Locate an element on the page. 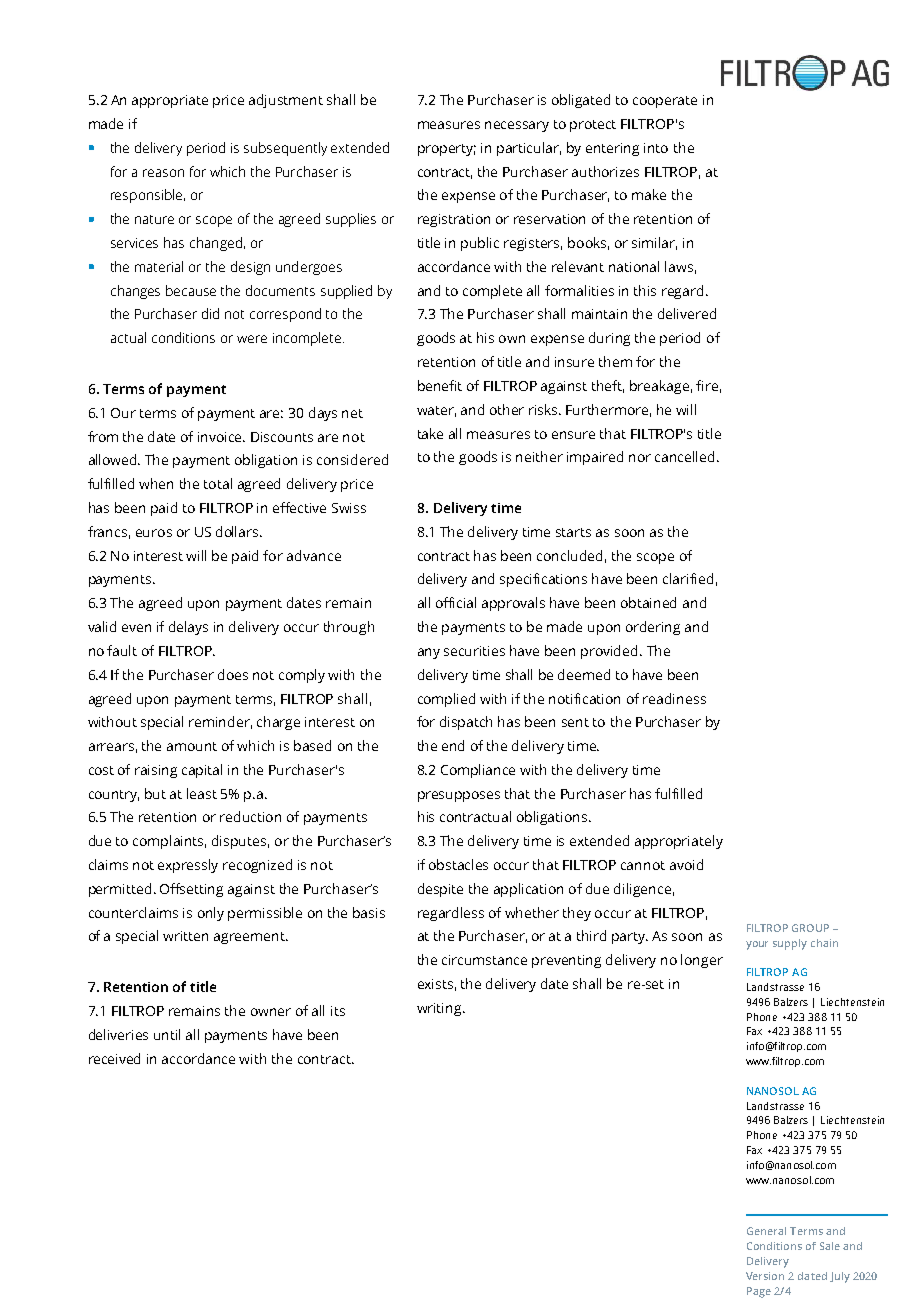 The height and width of the document is (1308, 924). Page is located at coordinates (759, 1292).
